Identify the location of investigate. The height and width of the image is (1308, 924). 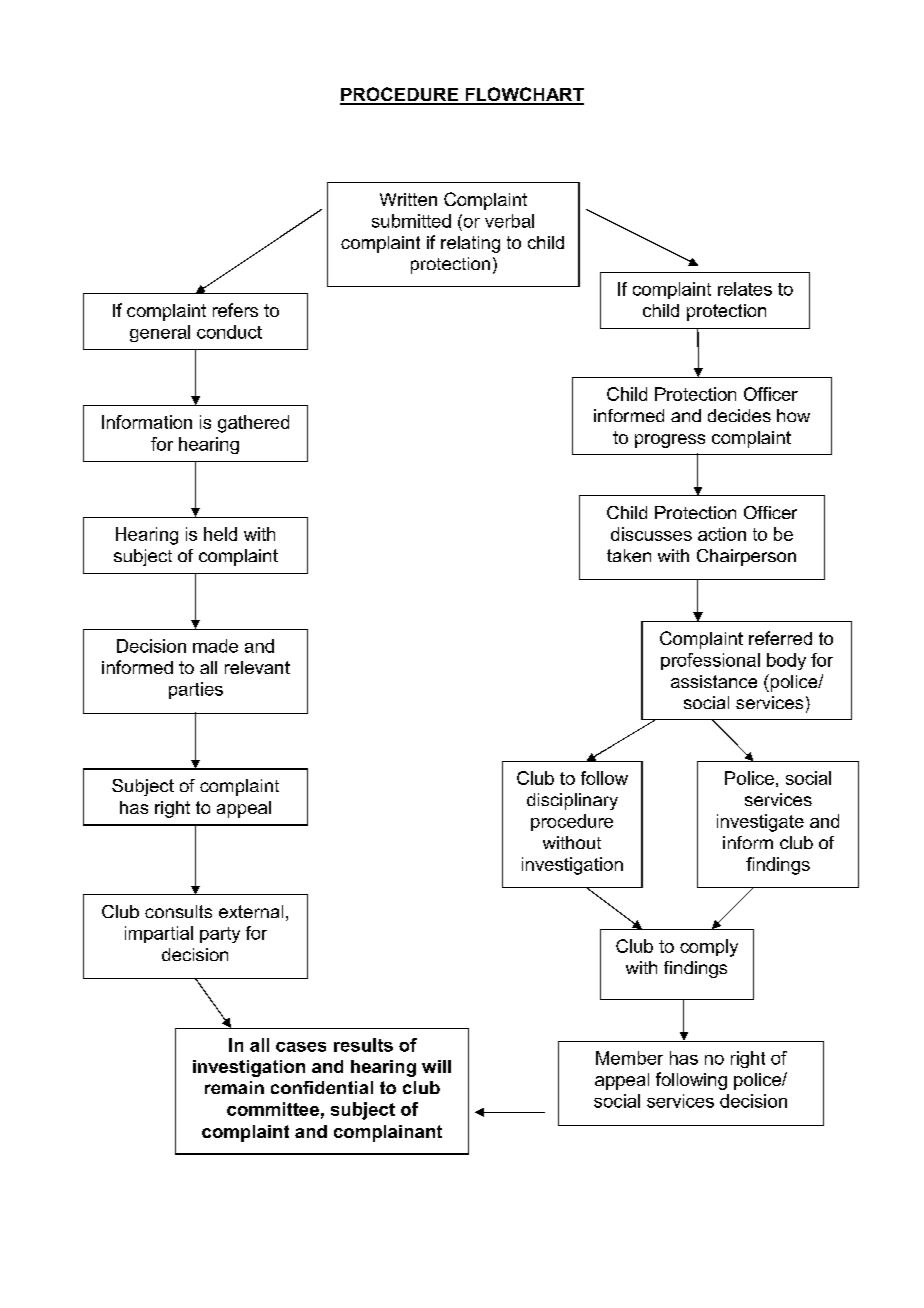
(760, 823).
